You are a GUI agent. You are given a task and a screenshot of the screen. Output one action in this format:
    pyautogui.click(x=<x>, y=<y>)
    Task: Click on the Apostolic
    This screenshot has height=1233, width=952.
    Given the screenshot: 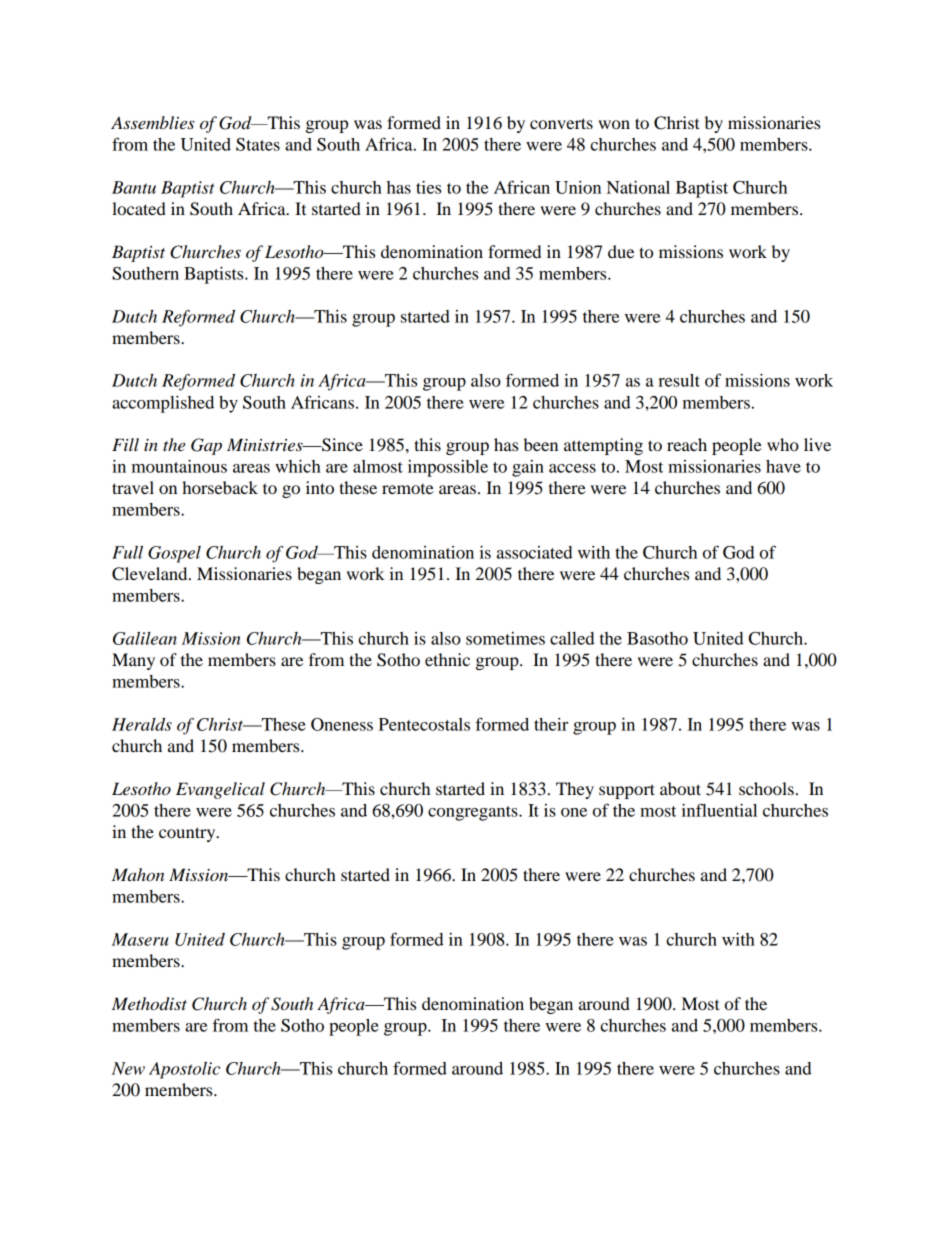 What is the action you would take?
    pyautogui.click(x=184, y=1070)
